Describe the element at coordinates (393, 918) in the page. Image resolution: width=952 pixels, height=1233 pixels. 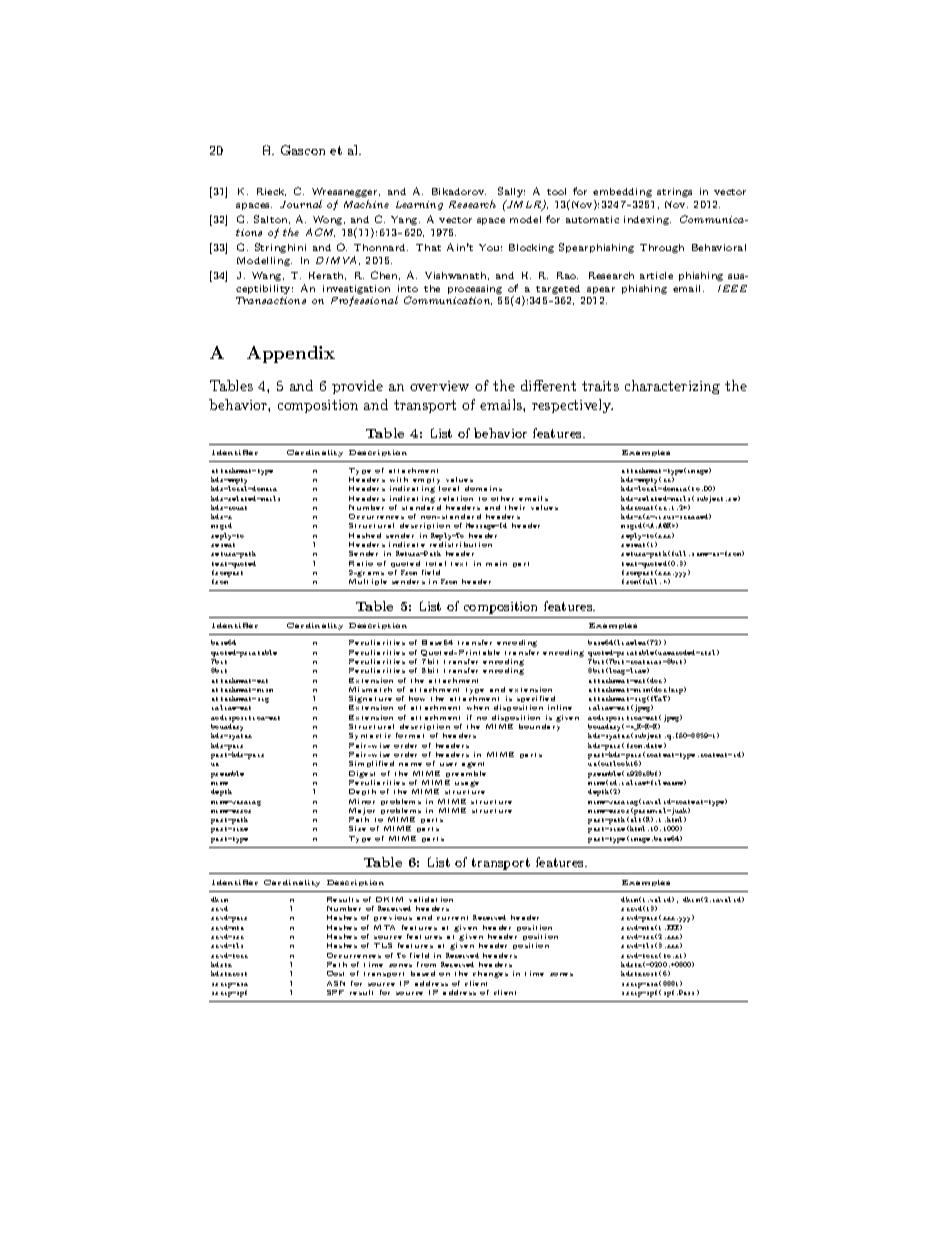
I see `previous` at that location.
